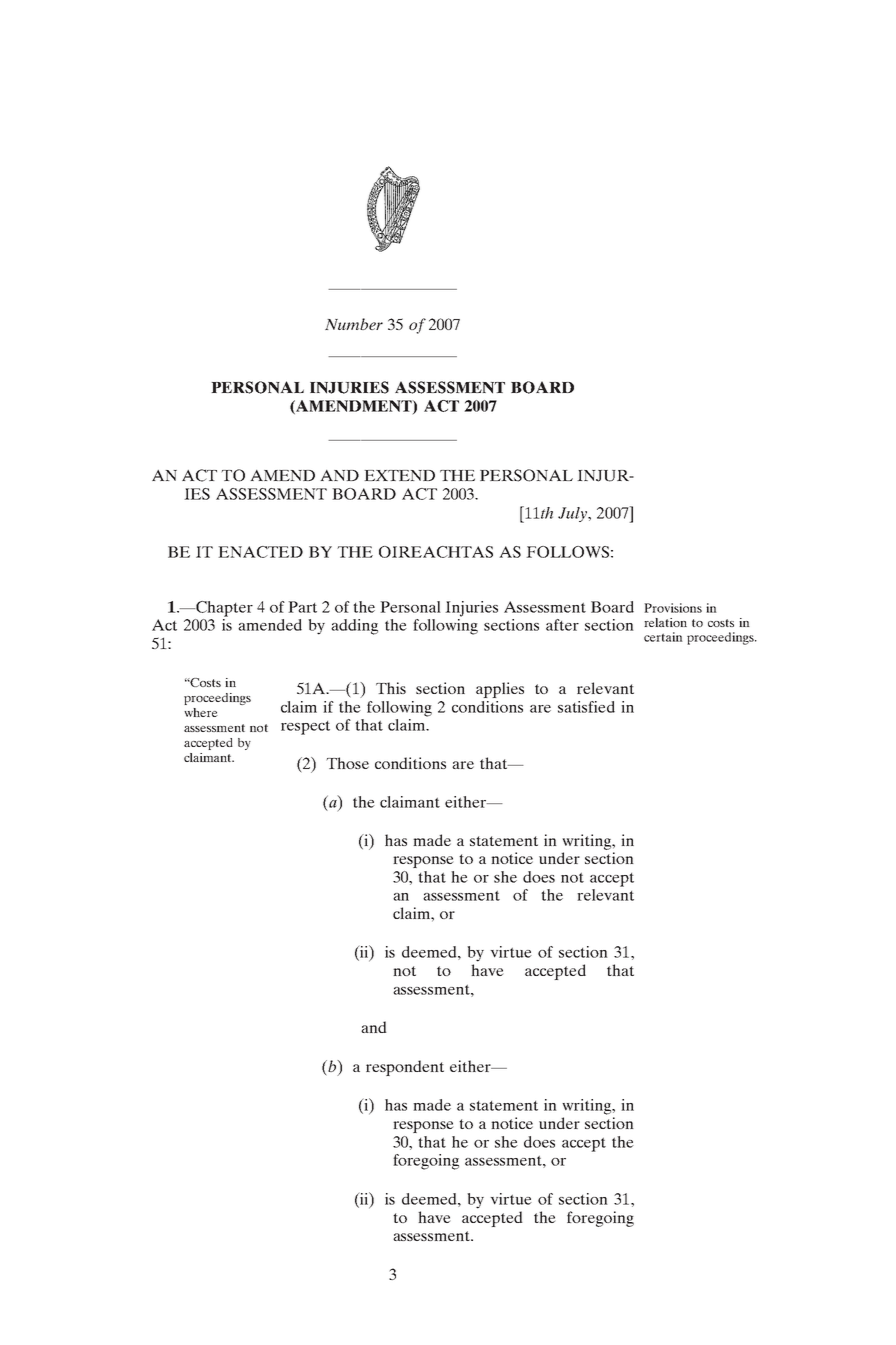 The height and width of the page is (1345, 896). Describe the element at coordinates (201, 712) in the page. I see `where` at that location.
